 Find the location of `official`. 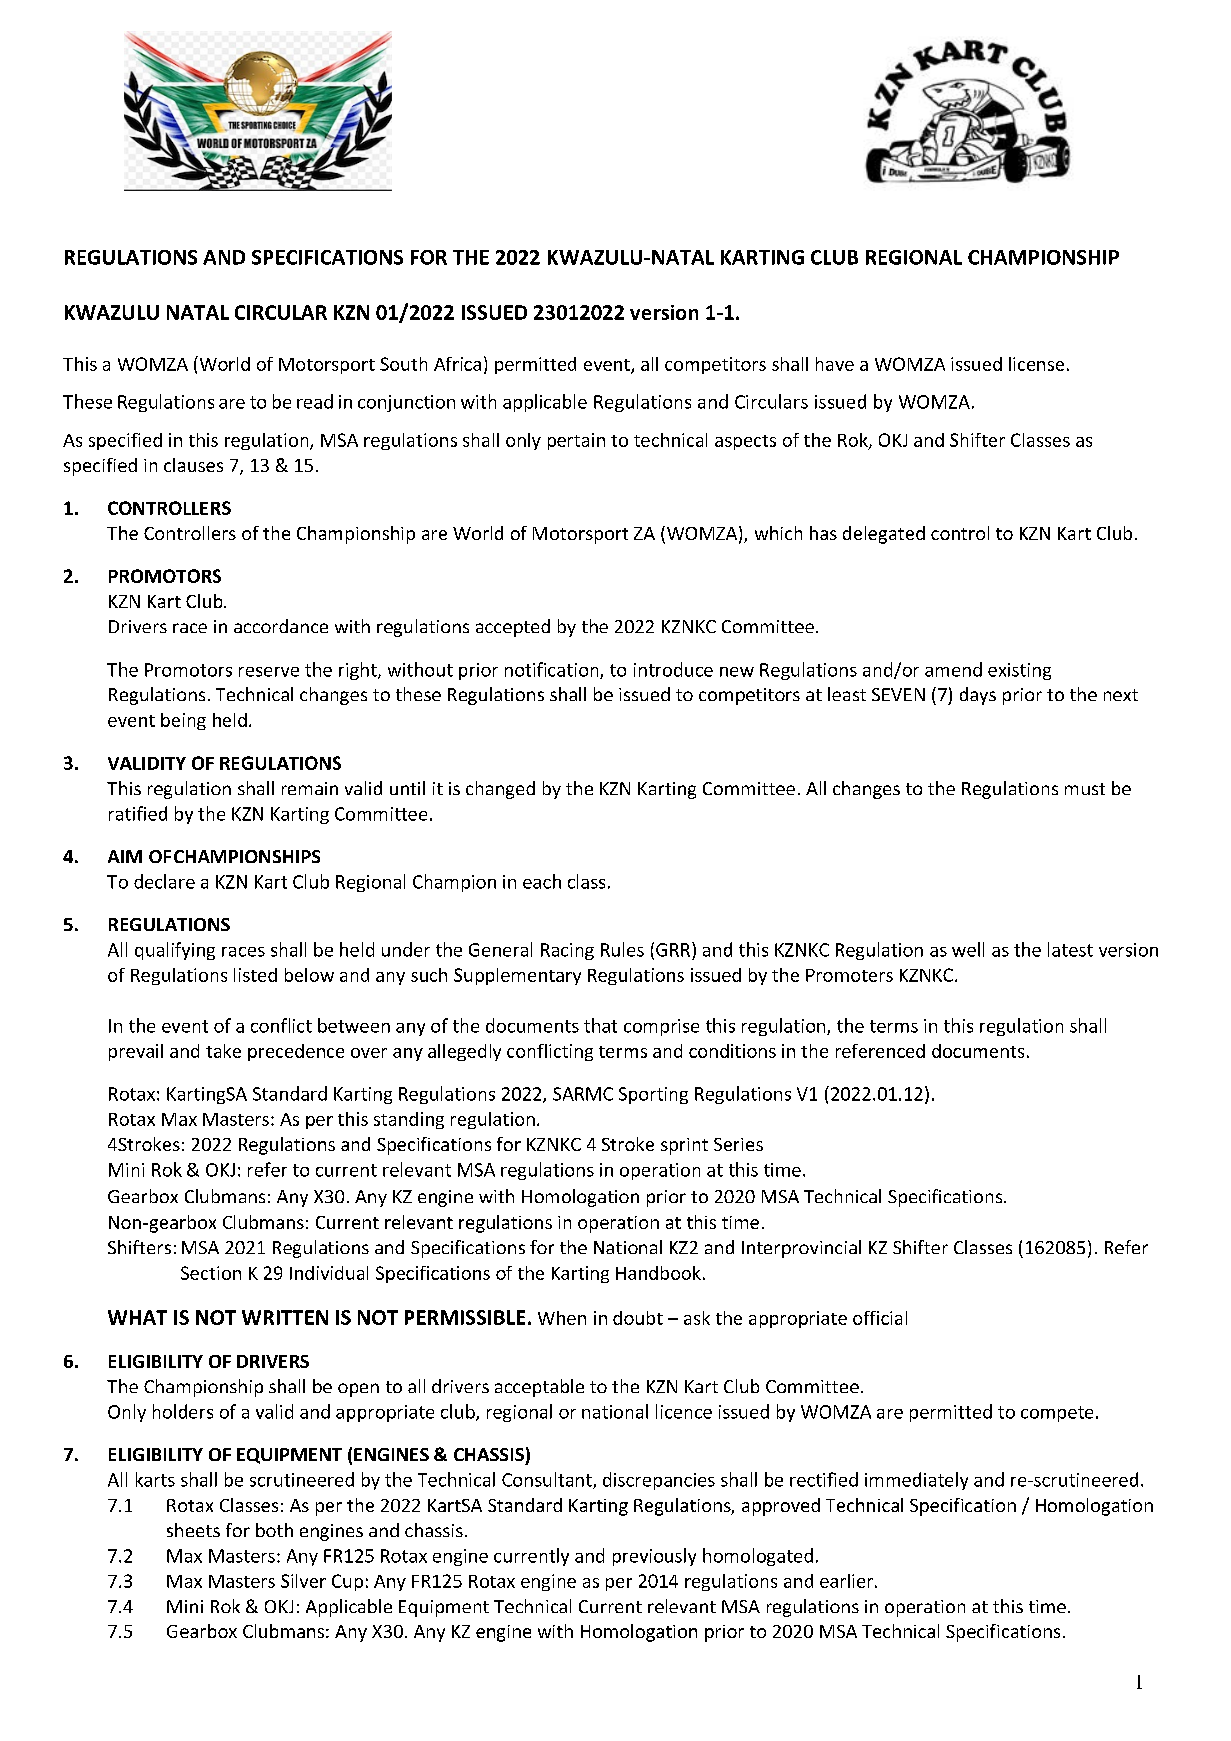

official is located at coordinates (880, 1318).
